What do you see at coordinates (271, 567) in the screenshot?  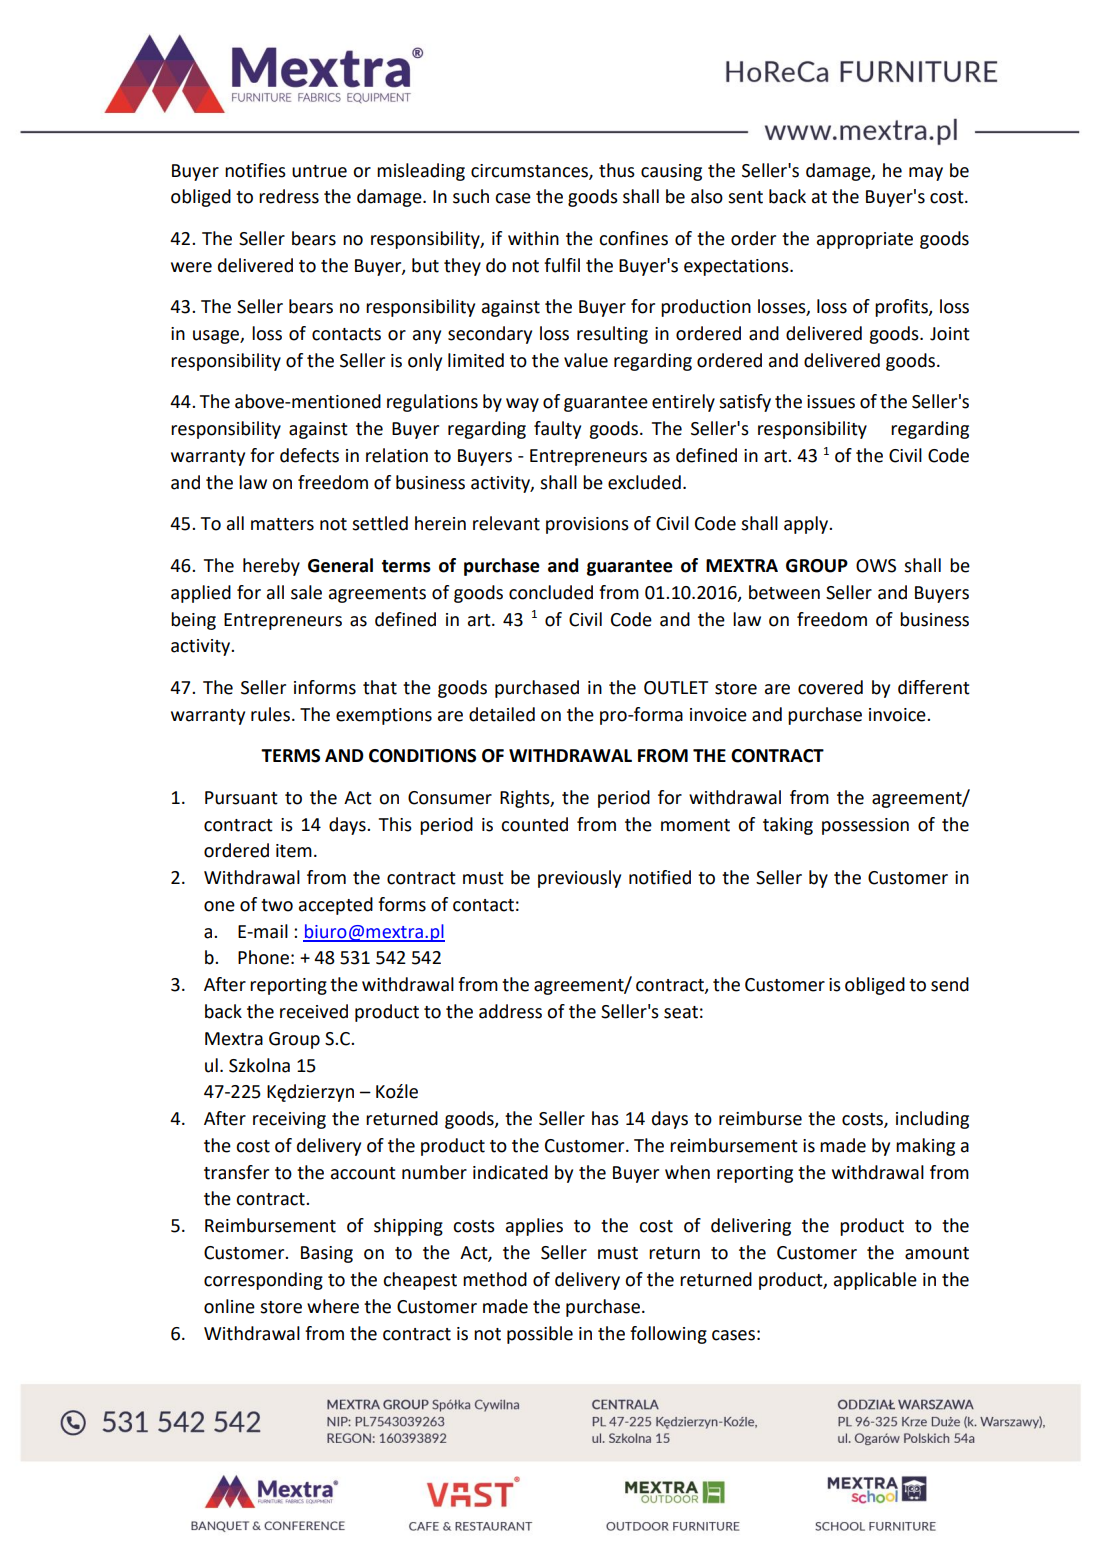 I see `hereby` at bounding box center [271, 567].
